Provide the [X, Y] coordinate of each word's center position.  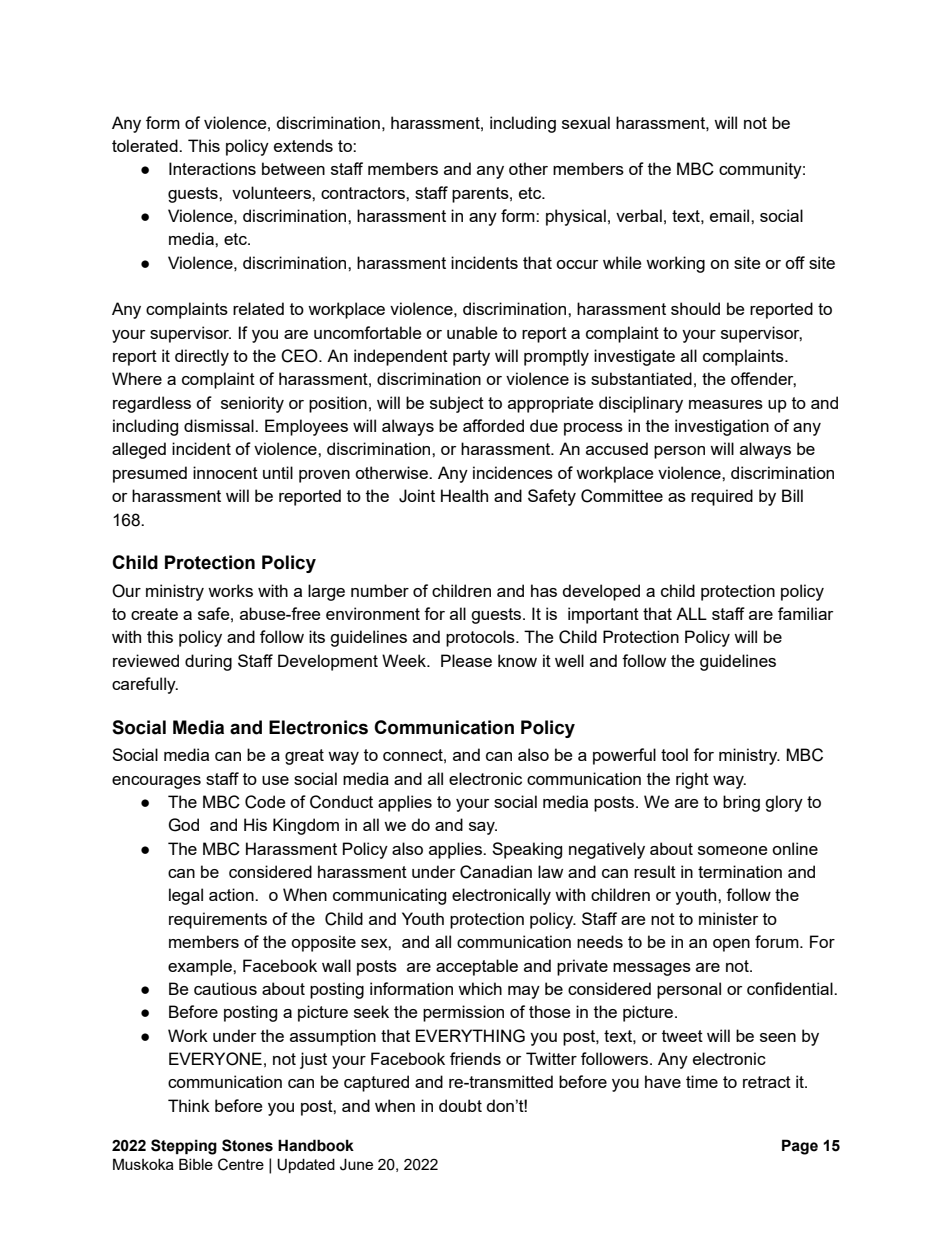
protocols [481, 638]
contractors [364, 193]
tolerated [146, 145]
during [208, 662]
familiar [805, 613]
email [731, 215]
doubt [460, 1105]
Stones [247, 1145]
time [702, 1081]
